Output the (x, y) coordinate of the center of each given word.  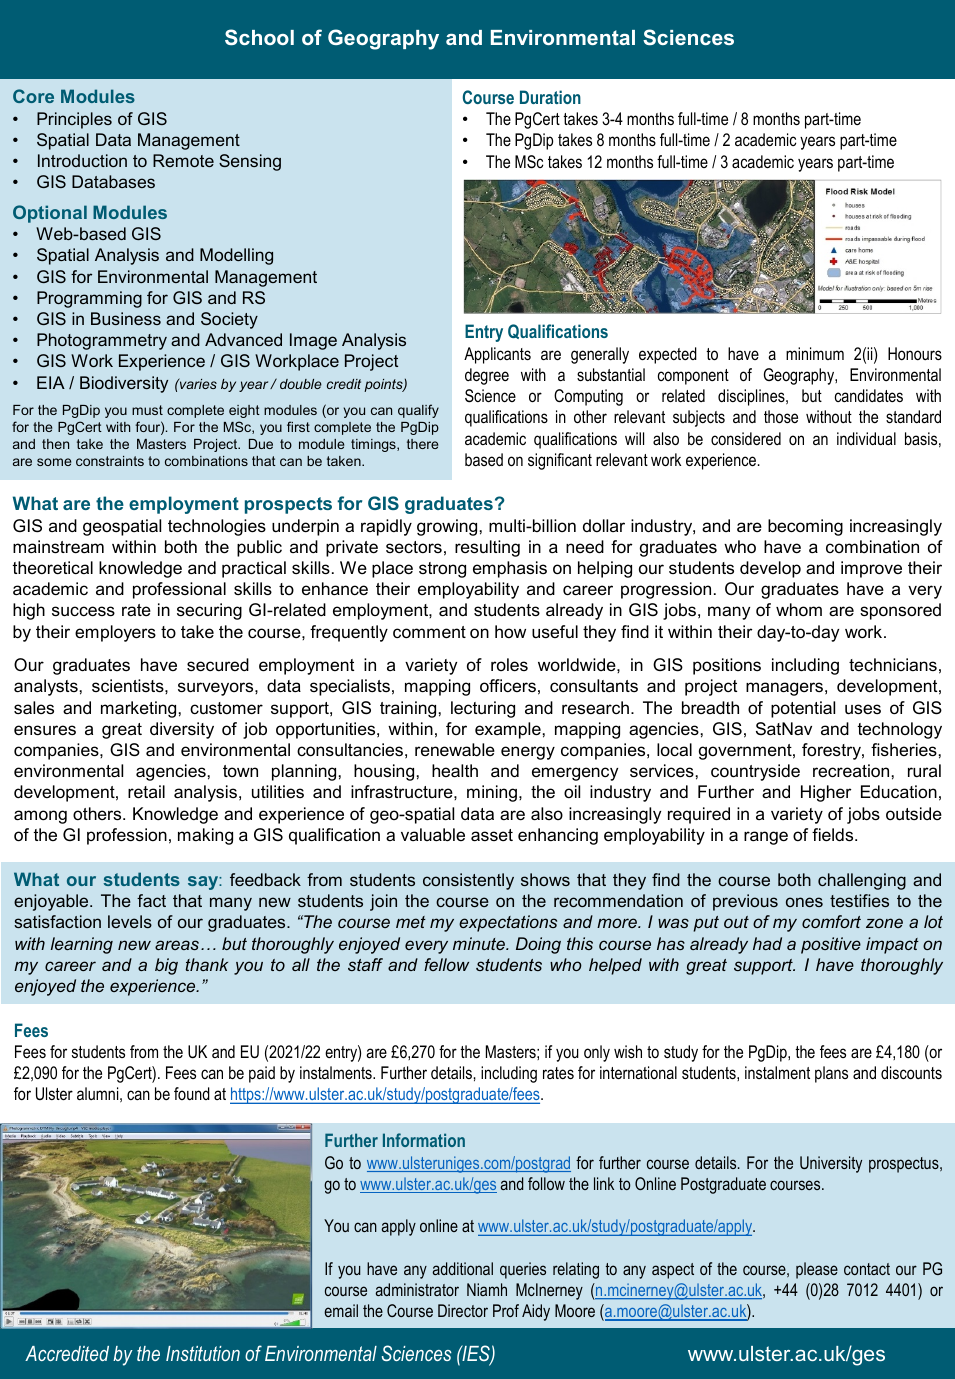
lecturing (483, 709)
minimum (815, 353)
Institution (203, 1353)
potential (803, 709)
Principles (74, 120)
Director (463, 1310)
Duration (550, 97)
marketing (138, 709)
